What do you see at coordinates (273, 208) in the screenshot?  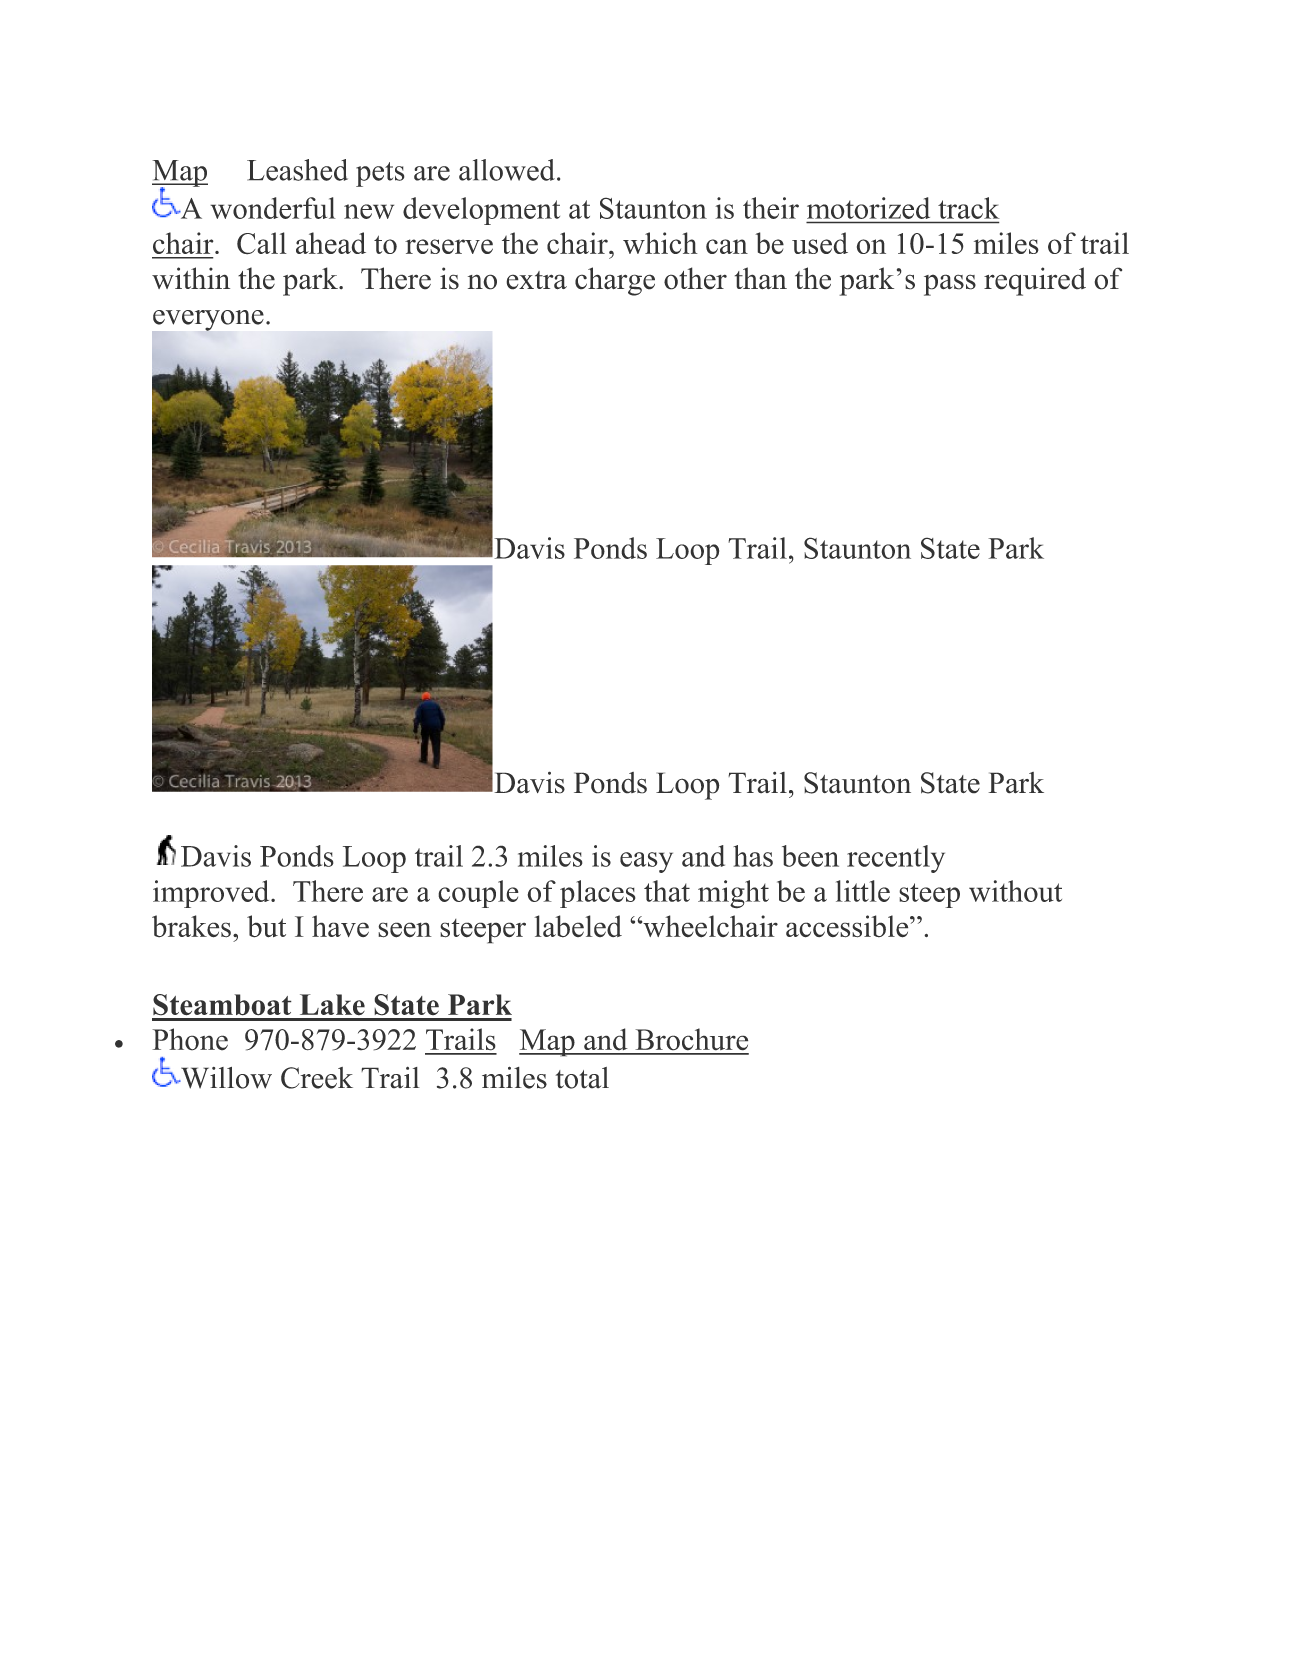 I see `wonderful` at bounding box center [273, 208].
